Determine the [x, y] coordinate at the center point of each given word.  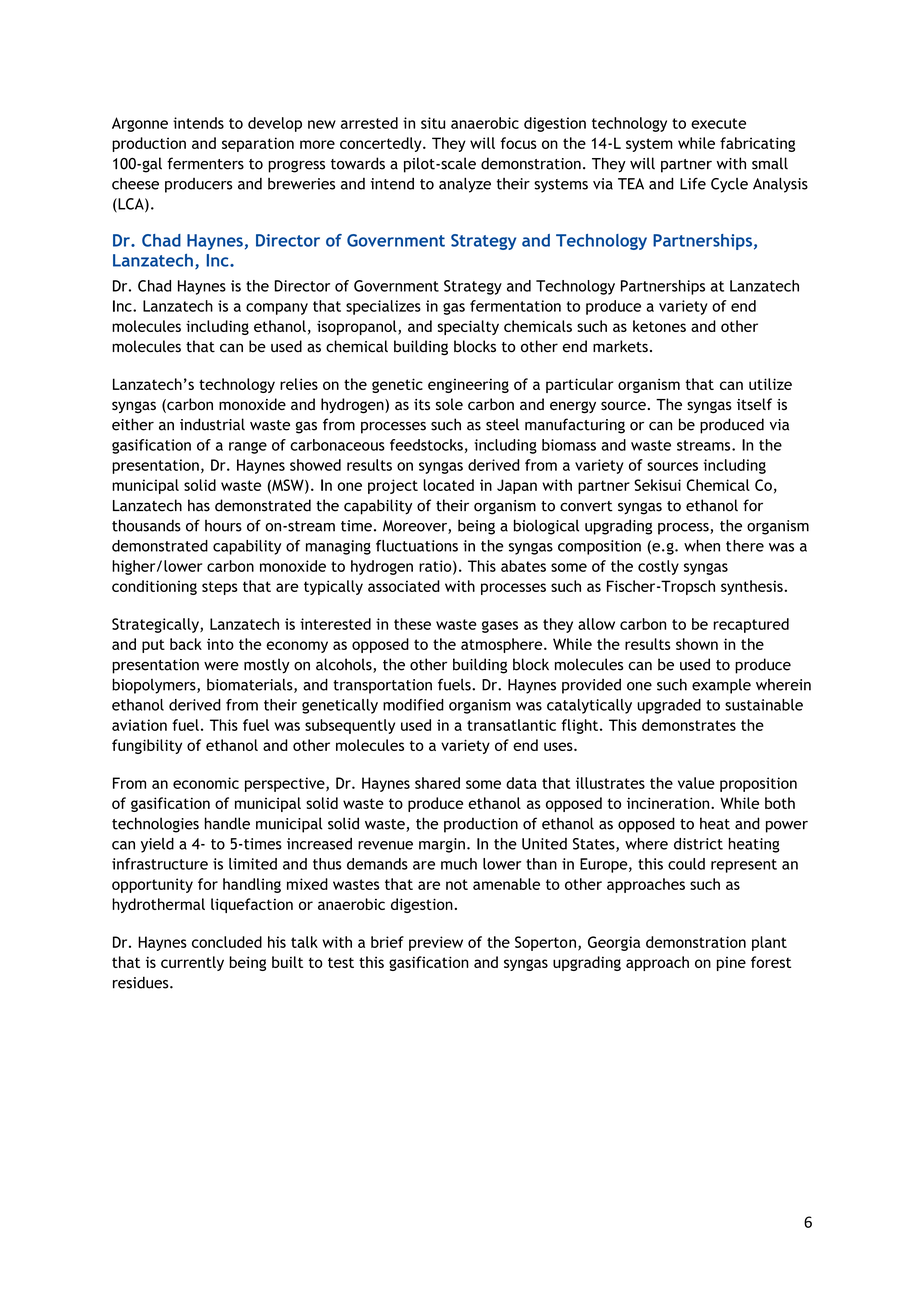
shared [437, 783]
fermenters [205, 163]
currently [192, 963]
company [277, 309]
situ [433, 123]
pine [731, 964]
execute [718, 123]
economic [206, 783]
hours [223, 526]
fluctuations [417, 546]
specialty [468, 327]
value [696, 783]
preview [436, 943]
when [702, 546]
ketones [659, 326]
